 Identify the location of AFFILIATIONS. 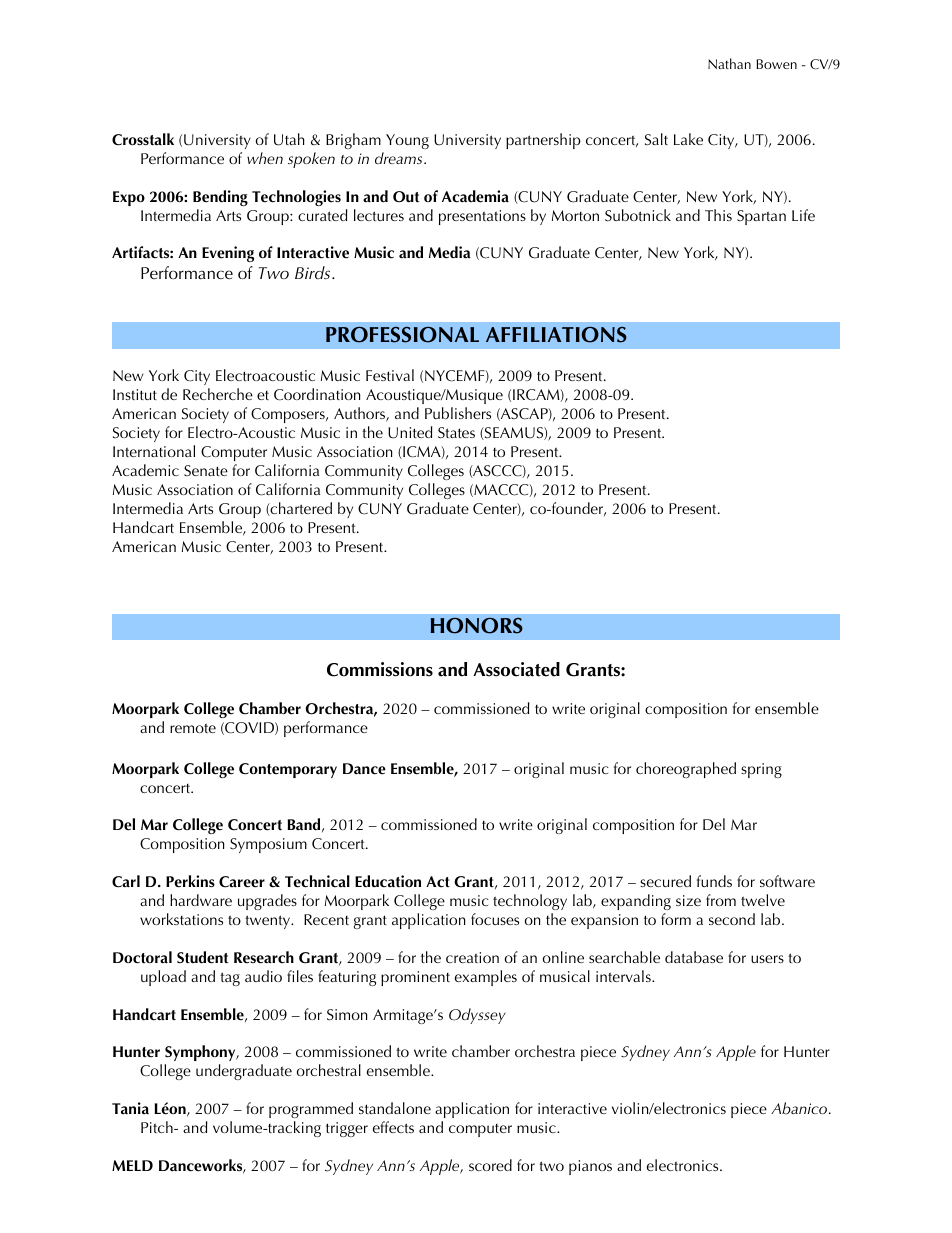
(556, 335).
